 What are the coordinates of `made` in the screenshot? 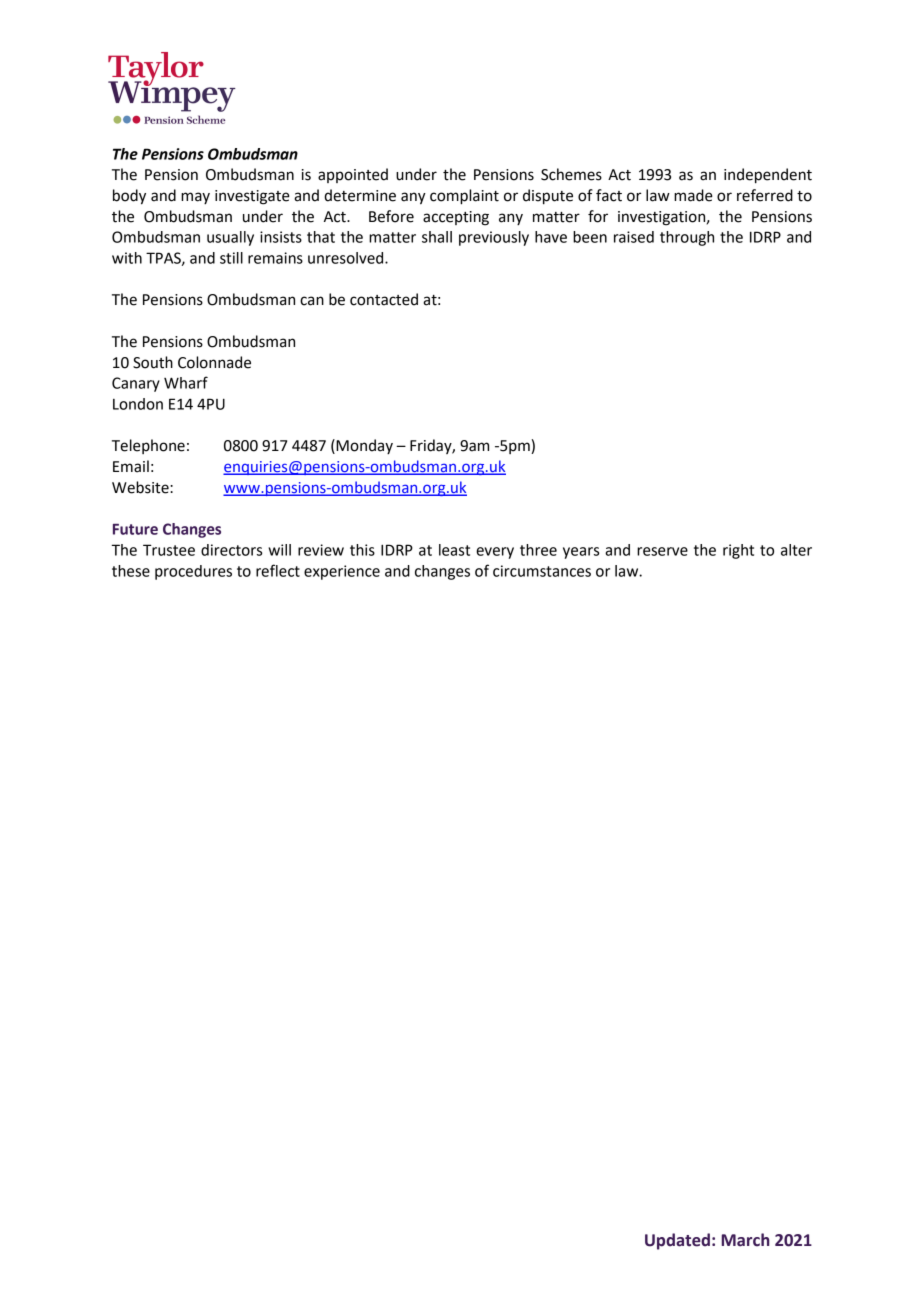 It's located at (693, 195).
